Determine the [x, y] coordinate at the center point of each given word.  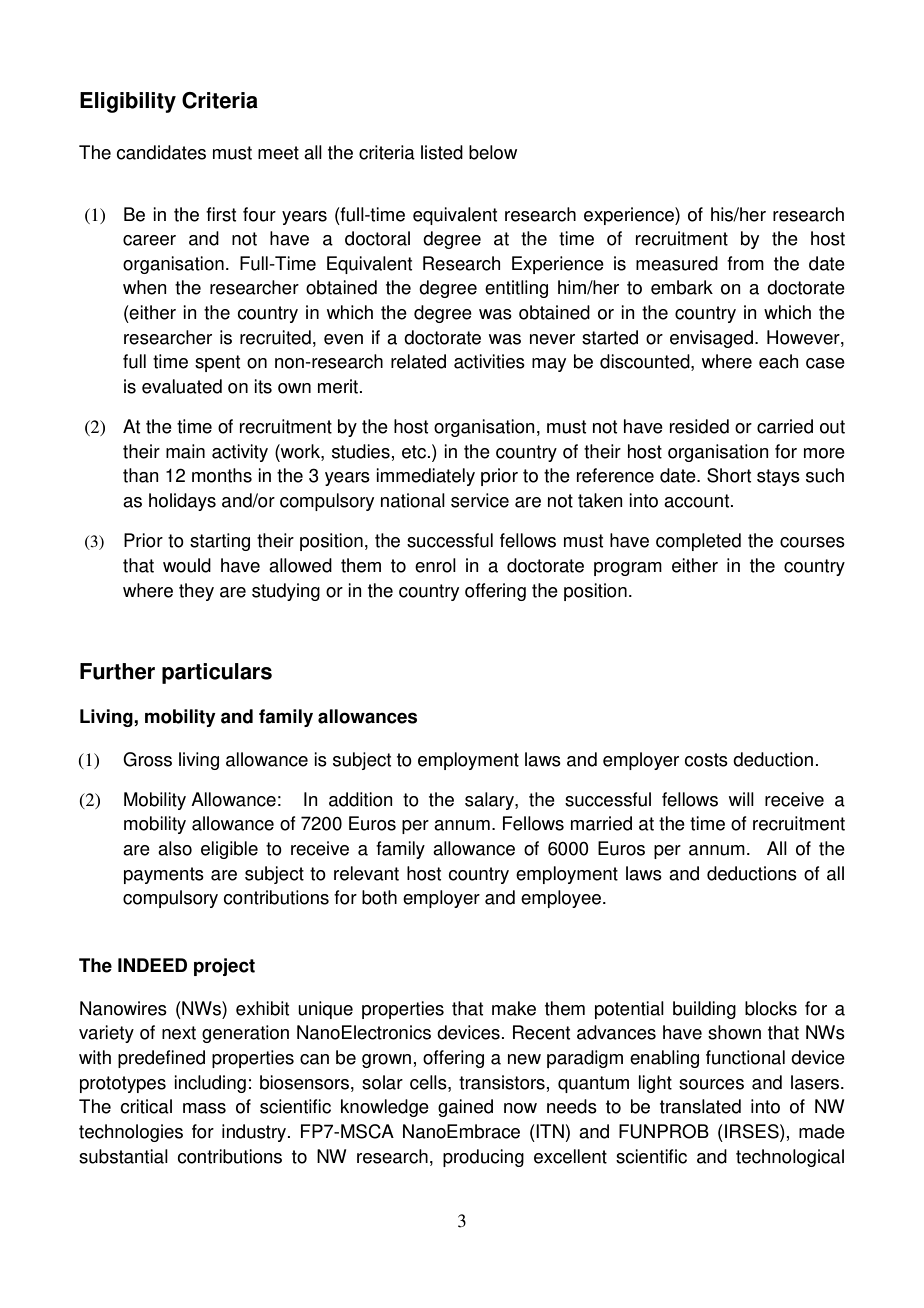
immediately [425, 477]
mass [204, 1108]
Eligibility [128, 102]
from [745, 263]
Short [729, 475]
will [741, 799]
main [185, 451]
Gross [147, 759]
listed [442, 152]
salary [490, 801]
